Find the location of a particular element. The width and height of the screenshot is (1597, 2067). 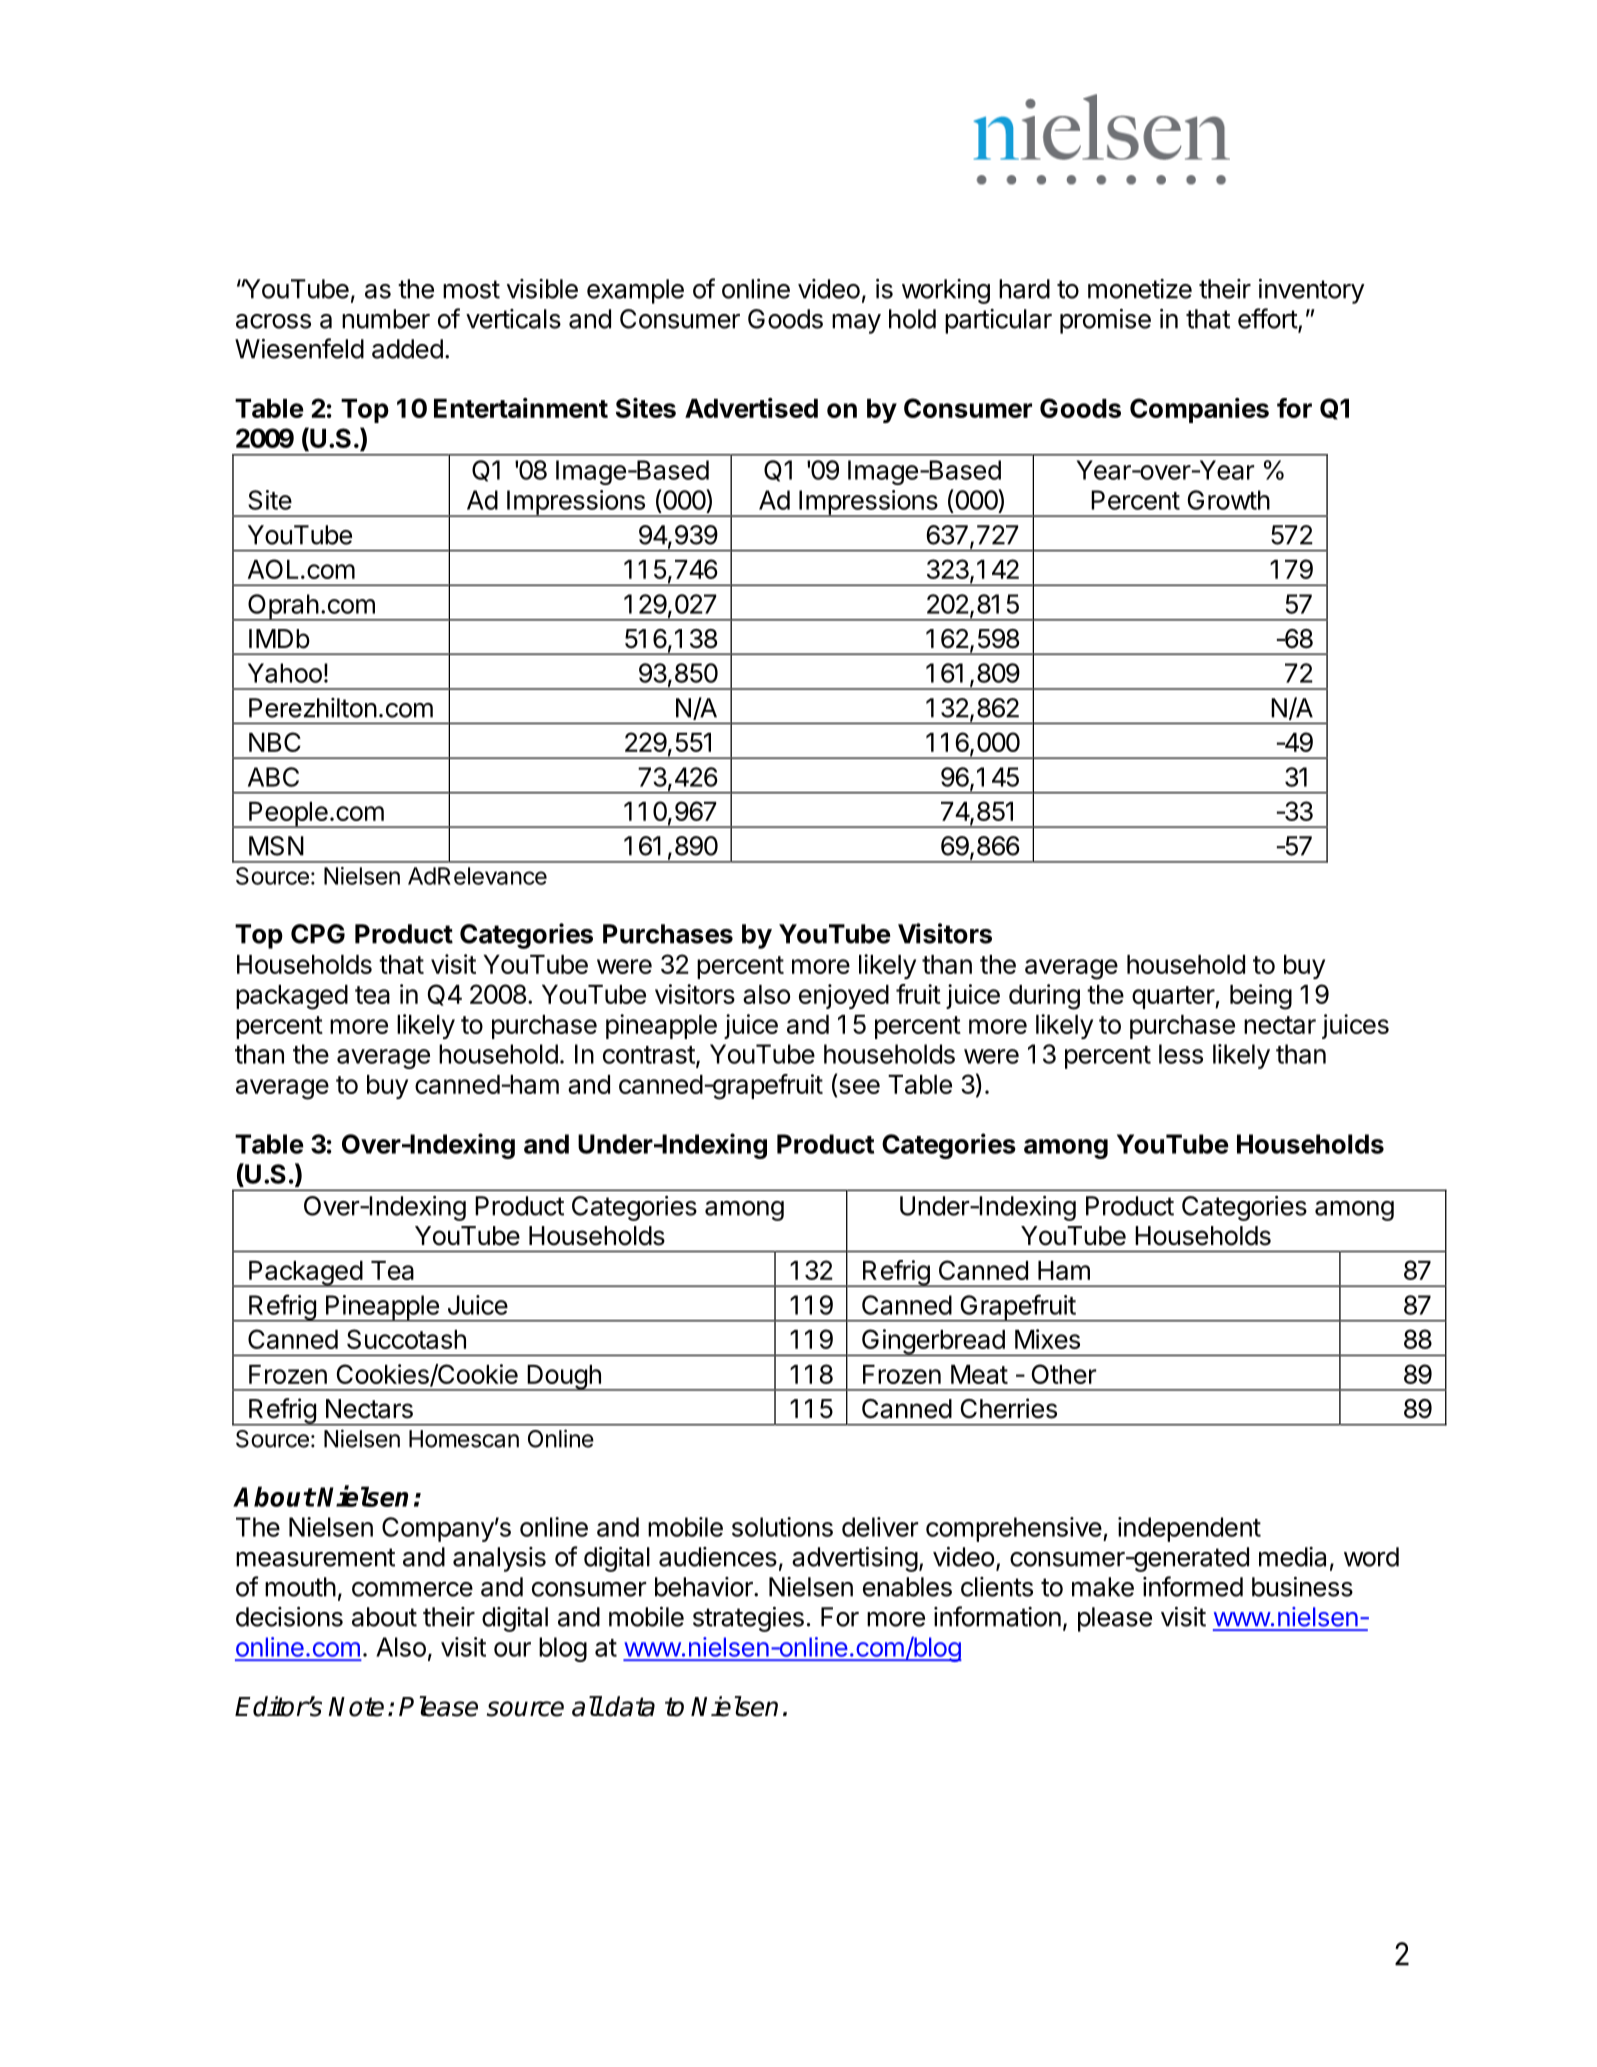

Note is located at coordinates (356, 1707).
